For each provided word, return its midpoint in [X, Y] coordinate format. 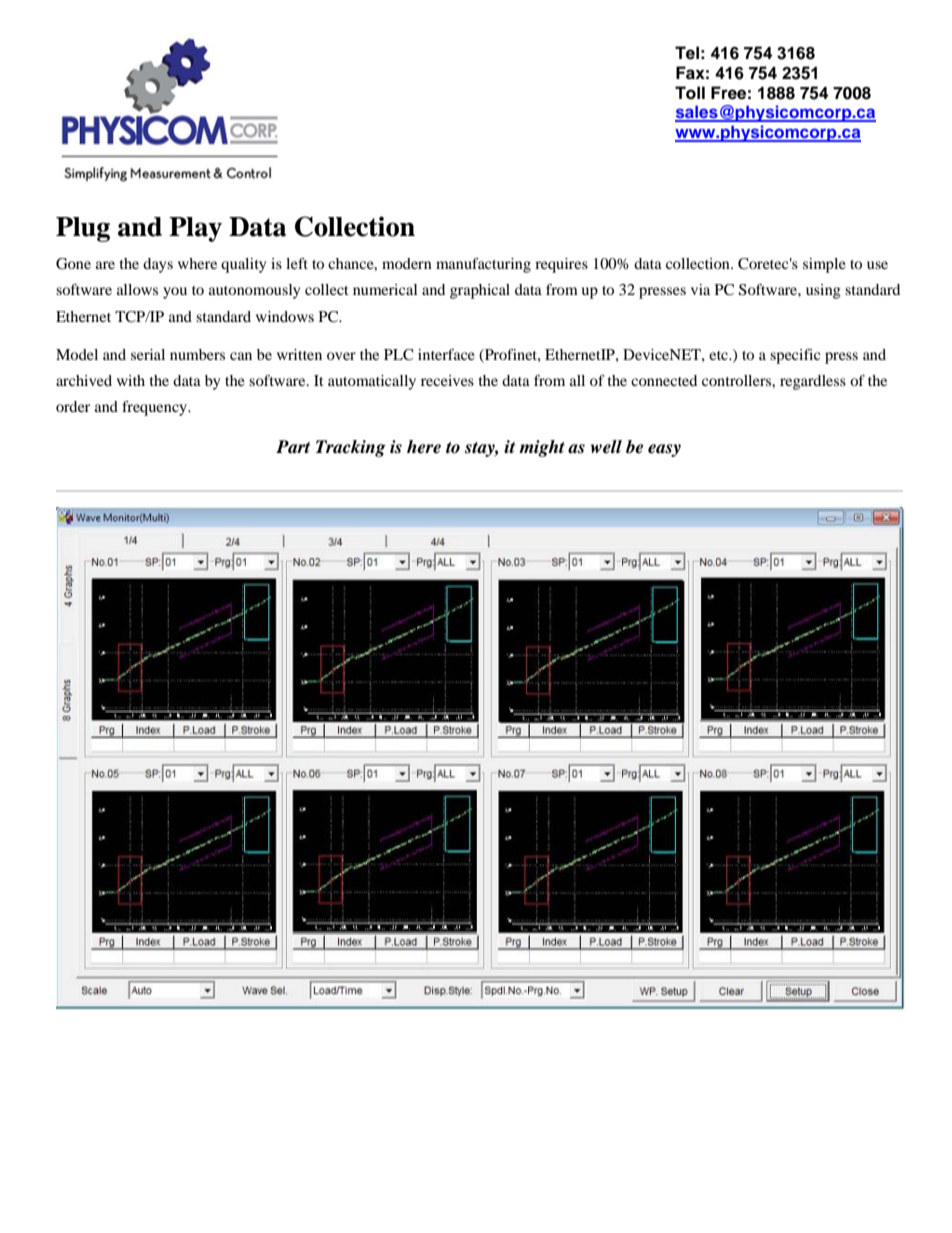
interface [446, 354]
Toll [690, 93]
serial [148, 354]
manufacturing [483, 265]
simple [824, 265]
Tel [687, 53]
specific [795, 356]
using [823, 291]
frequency [155, 408]
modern [407, 263]
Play [195, 229]
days [158, 265]
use [877, 265]
